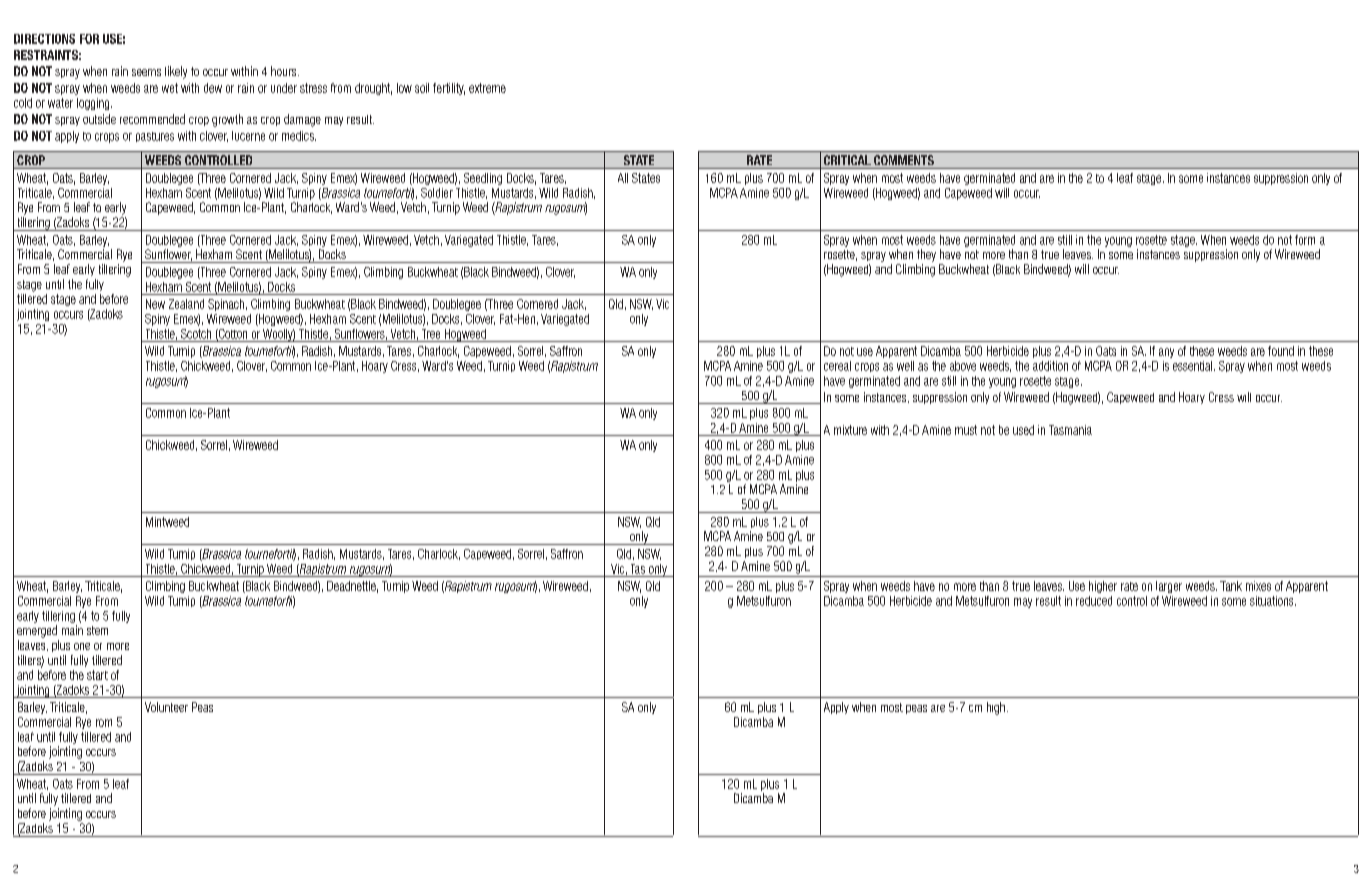 The image size is (1372, 892). What do you see at coordinates (97, 630) in the page?
I see `stem` at bounding box center [97, 630].
